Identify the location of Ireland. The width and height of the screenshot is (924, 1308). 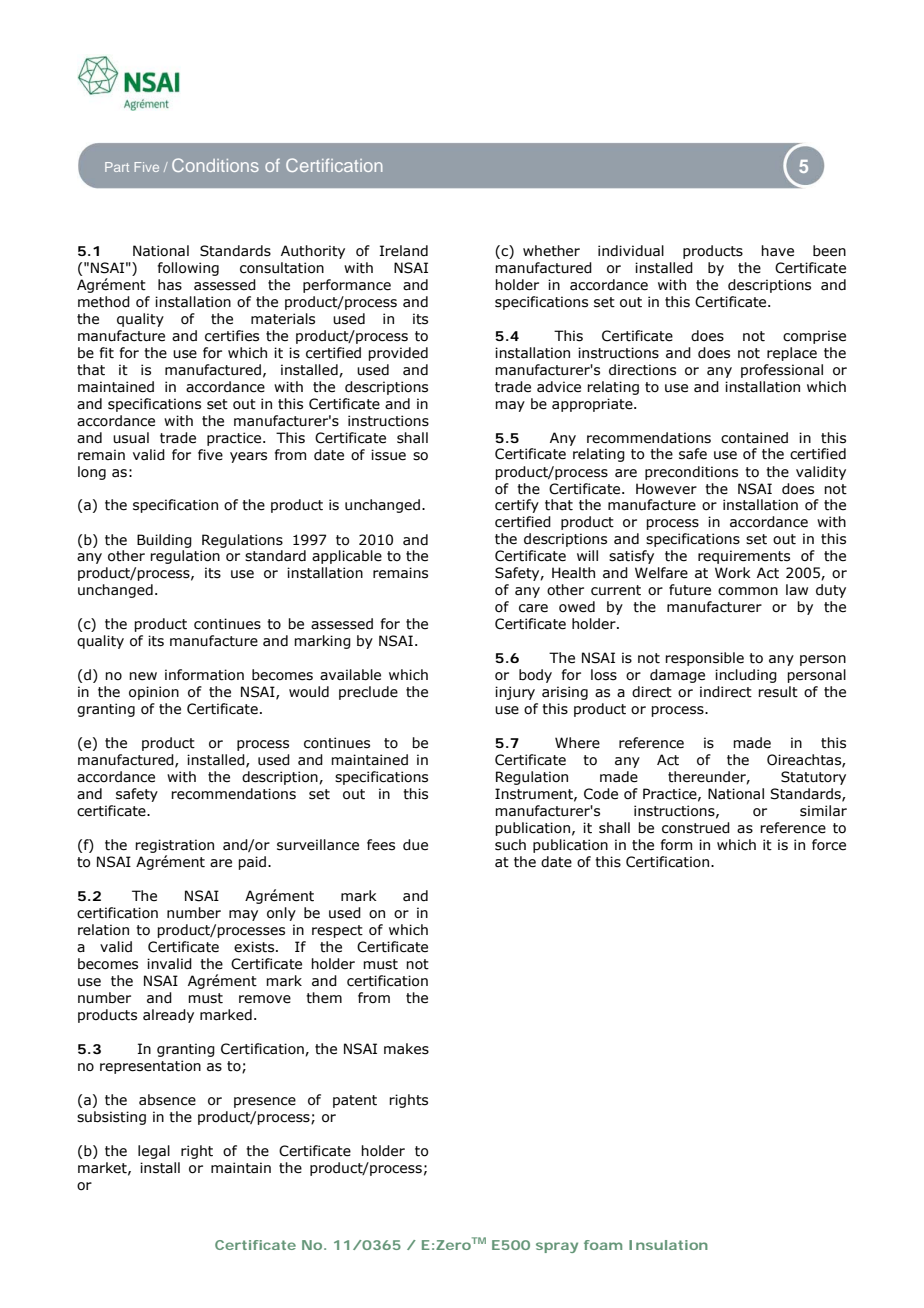
(404, 251).
